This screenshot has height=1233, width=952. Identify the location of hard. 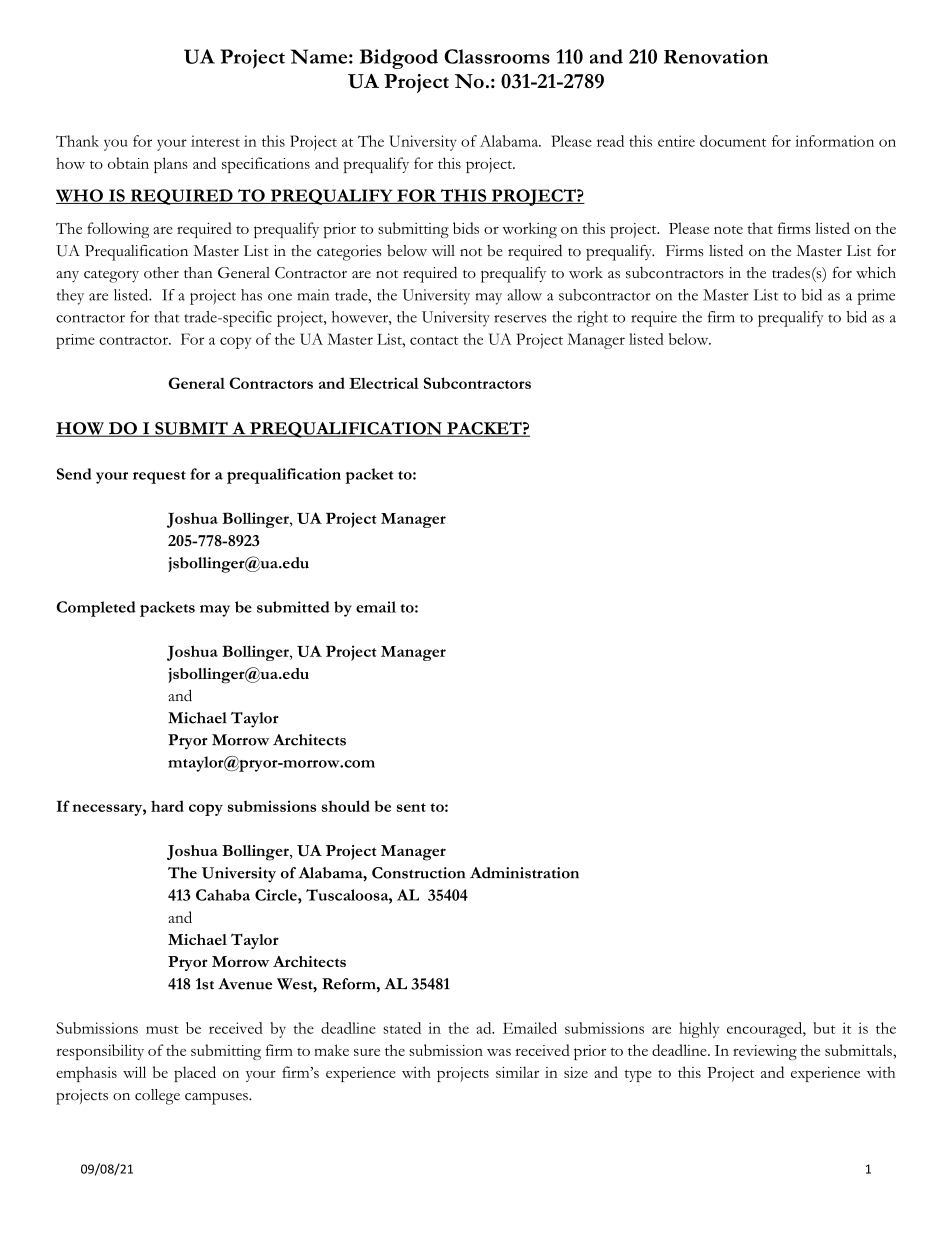
(167, 806).
